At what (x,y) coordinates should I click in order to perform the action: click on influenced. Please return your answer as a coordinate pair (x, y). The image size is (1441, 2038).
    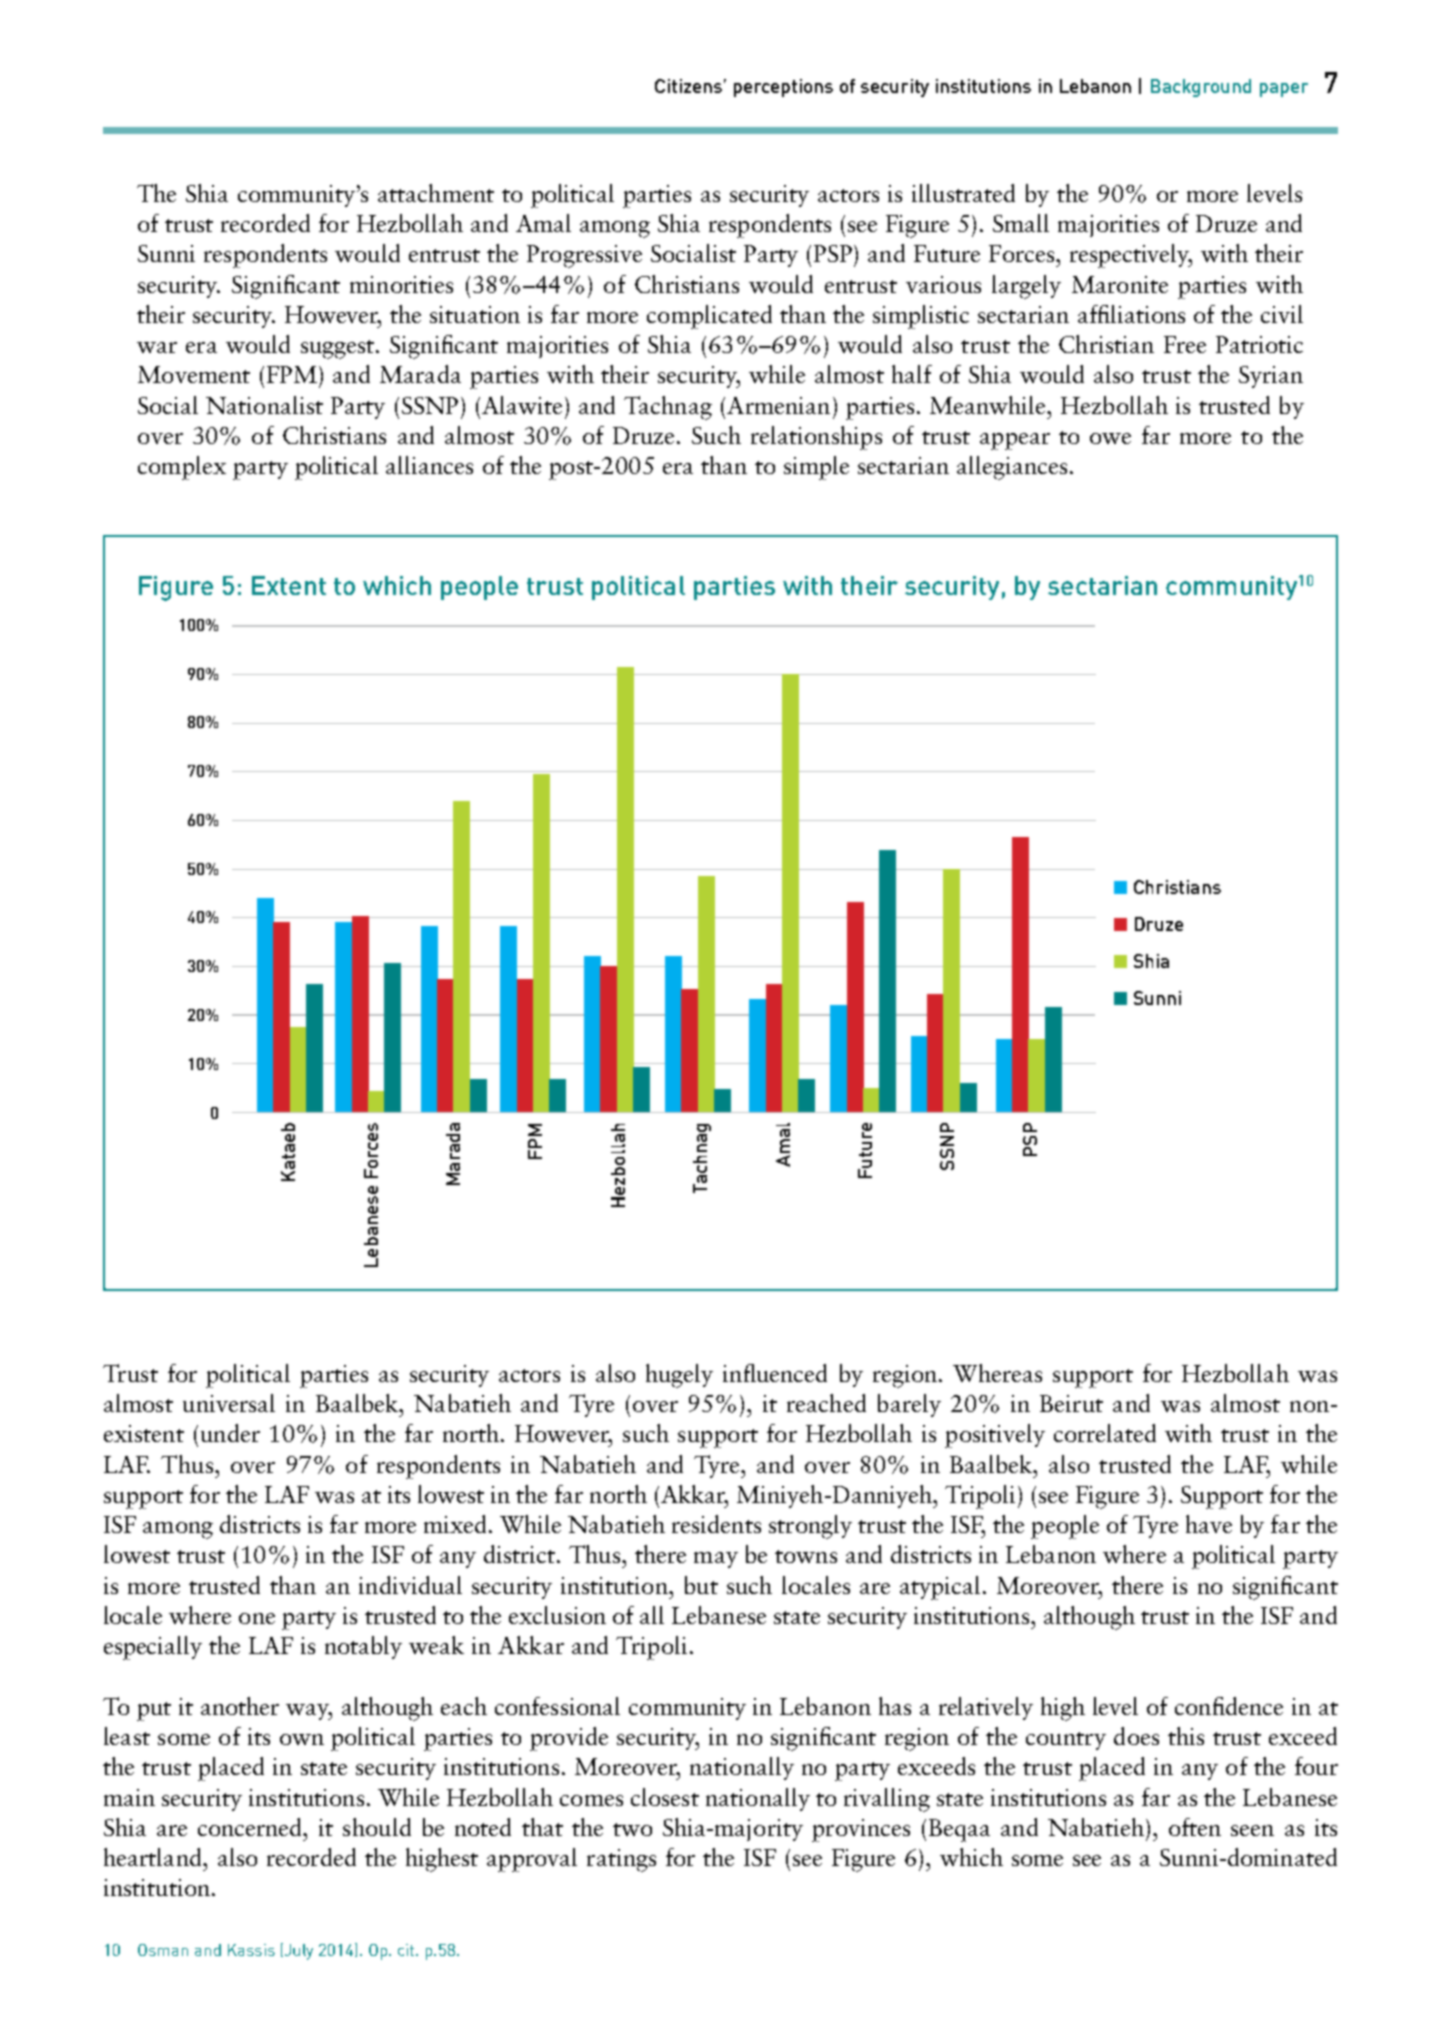
    Looking at the image, I should click on (775, 1373).
